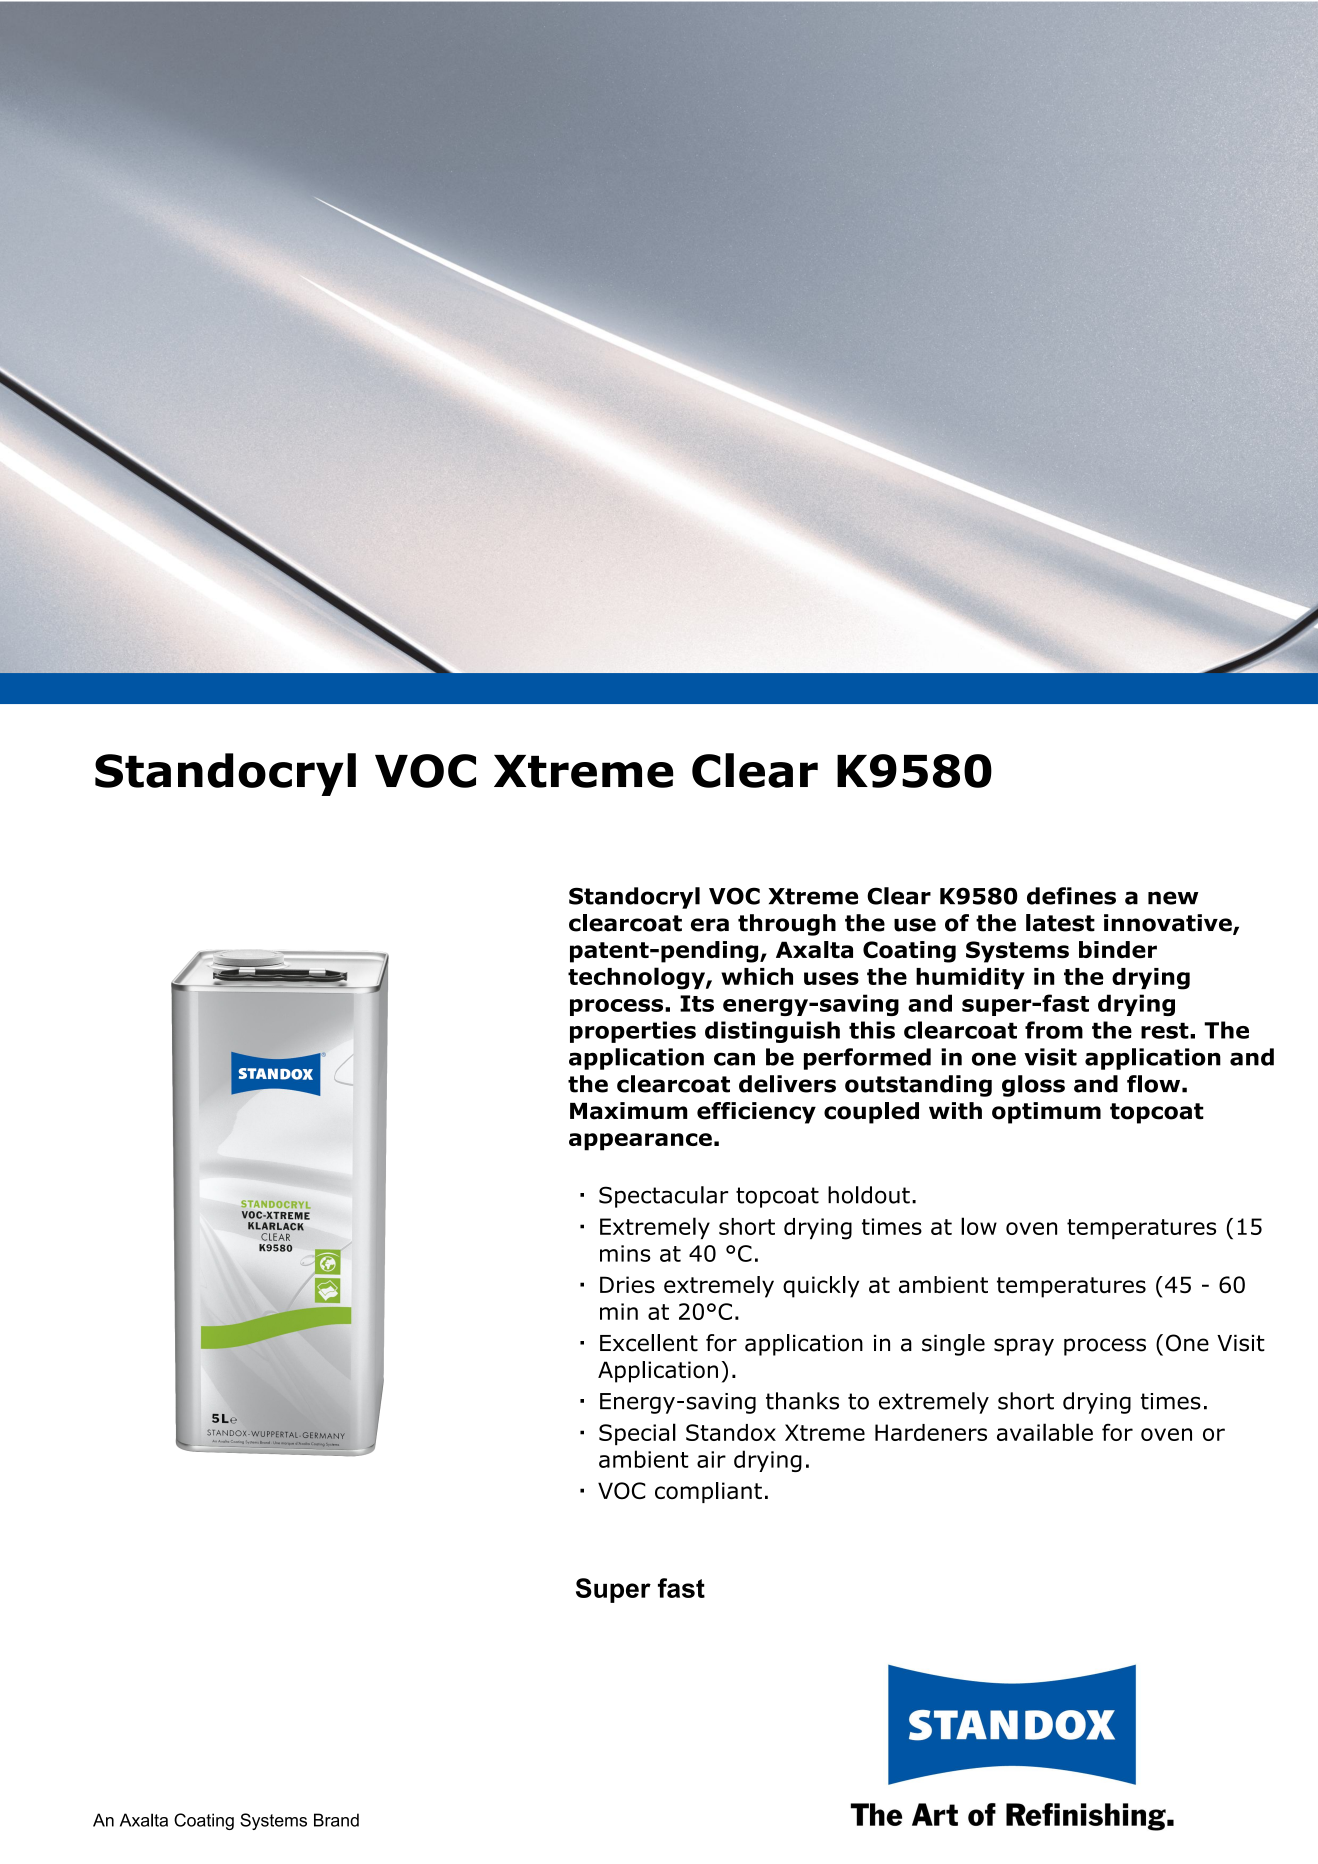 The width and height of the image is (1318, 1864). I want to click on Maximum, so click(629, 1111).
